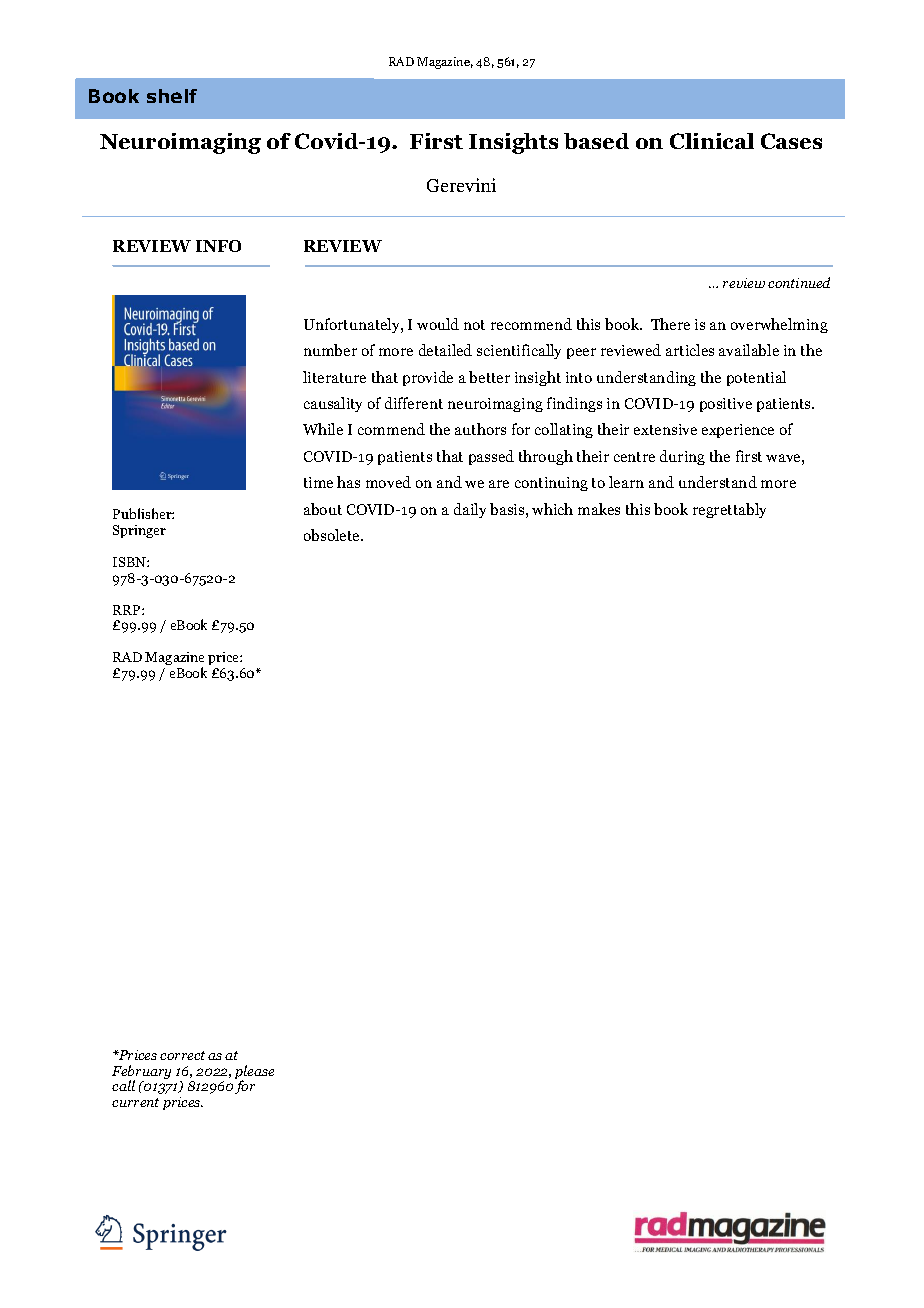  I want to click on based, so click(596, 141).
